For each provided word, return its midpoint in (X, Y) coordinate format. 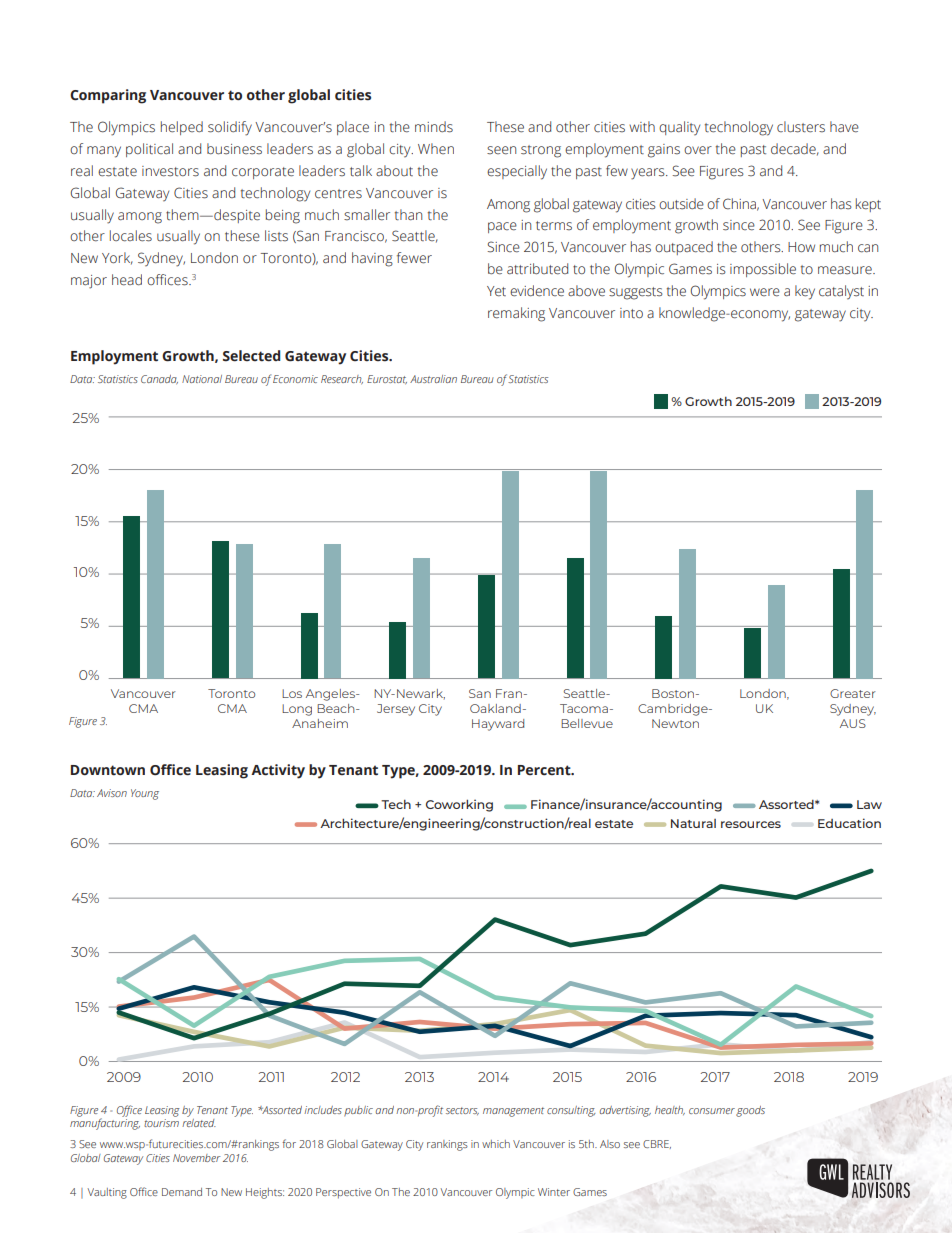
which (496, 1144)
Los (292, 693)
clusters (801, 127)
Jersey (396, 710)
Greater (853, 693)
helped (182, 128)
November (196, 1158)
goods (750, 1111)
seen (501, 150)
